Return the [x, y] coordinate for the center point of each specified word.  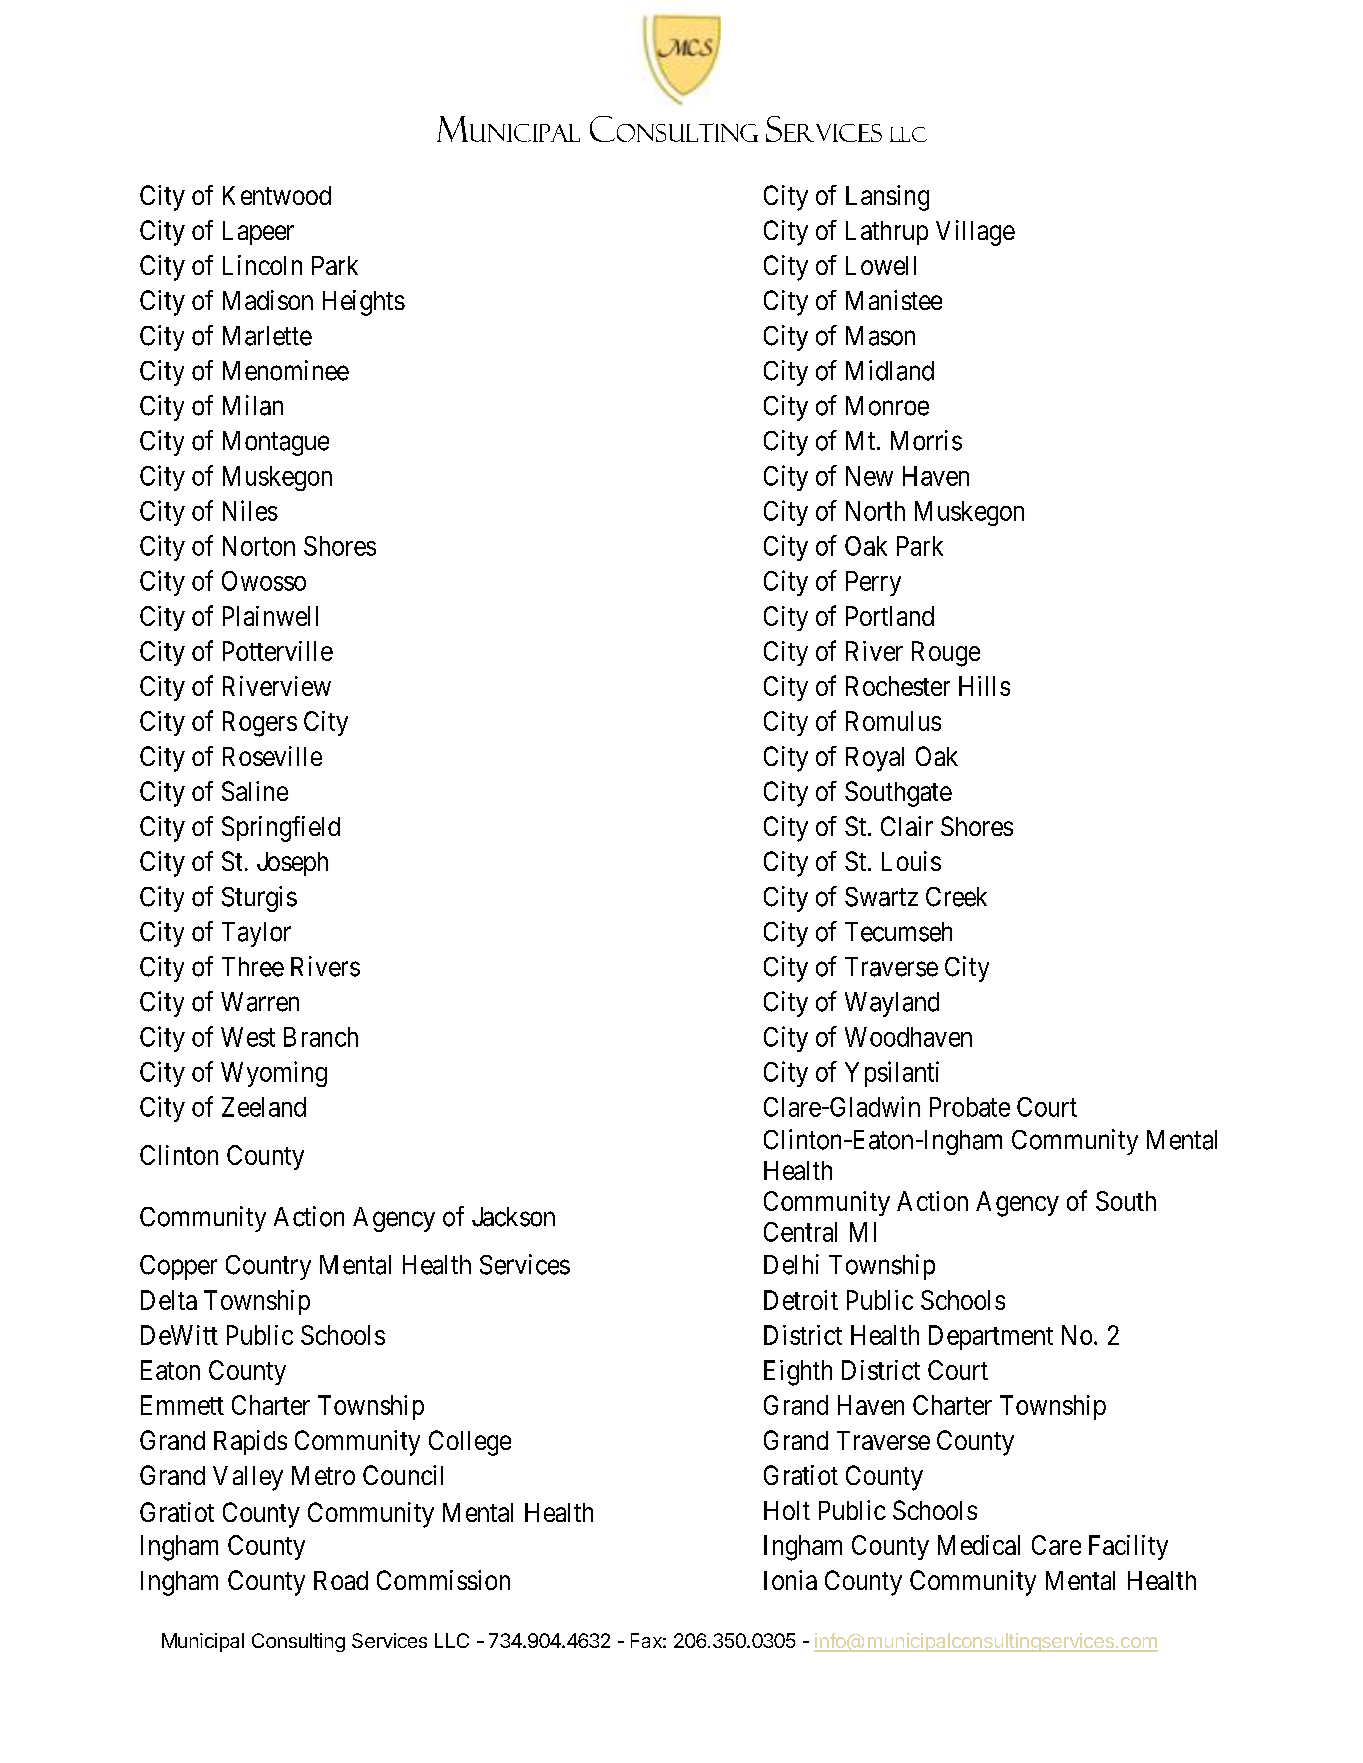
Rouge [946, 654]
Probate [970, 1107]
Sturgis [259, 899]
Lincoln [262, 265]
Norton [259, 546]
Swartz [881, 897]
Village [975, 233]
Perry [873, 583]
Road [341, 1580]
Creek [956, 897]
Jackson [513, 1217]
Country [268, 1267]
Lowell [881, 265]
